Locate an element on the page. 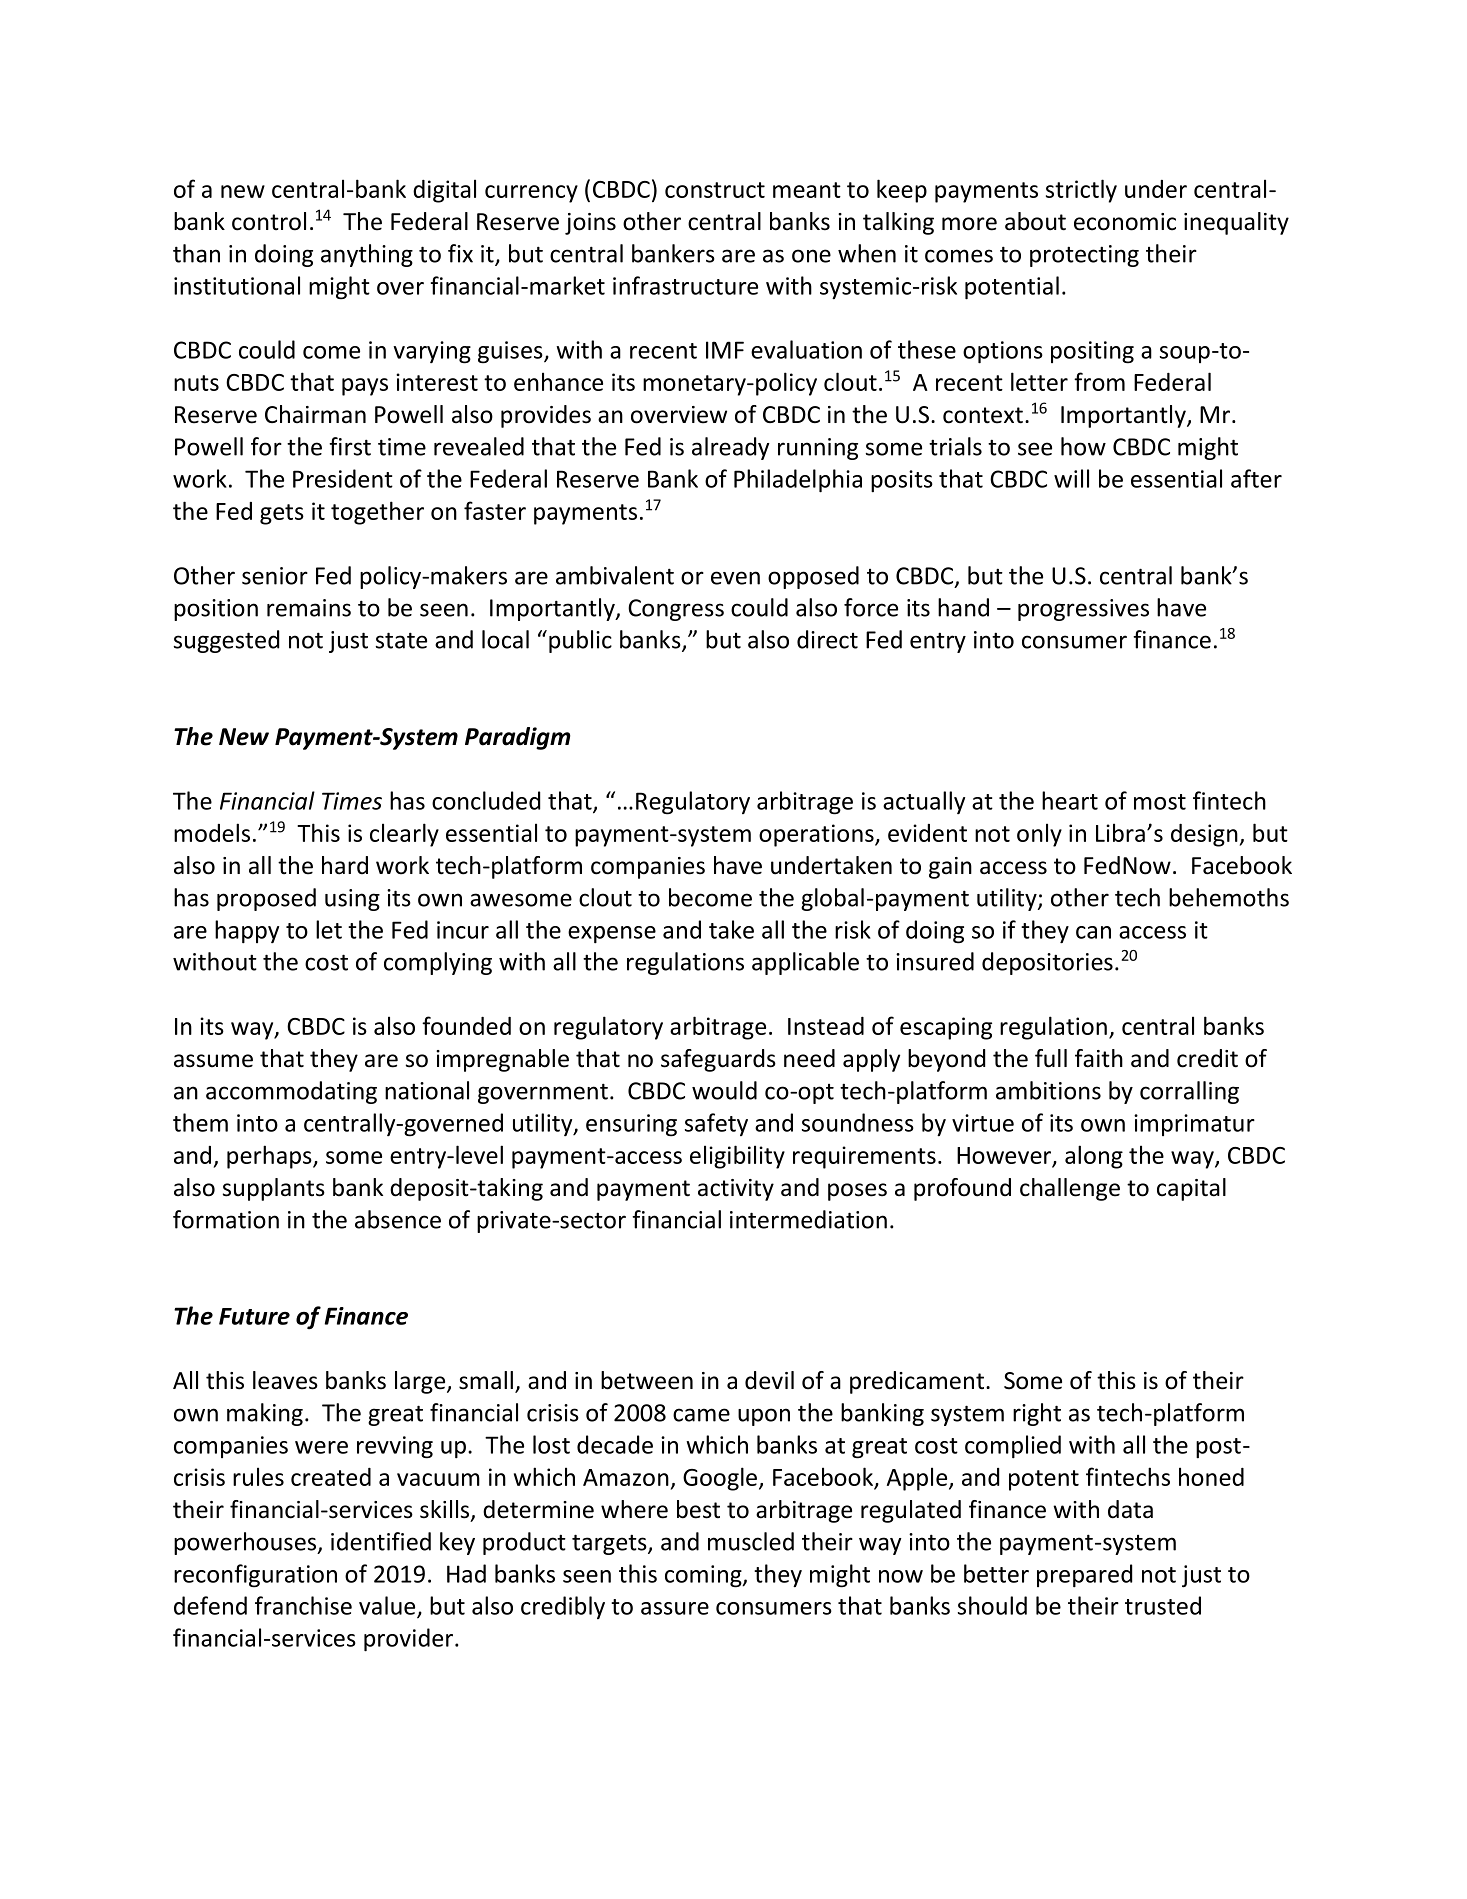  trusted is located at coordinates (1163, 1605).
